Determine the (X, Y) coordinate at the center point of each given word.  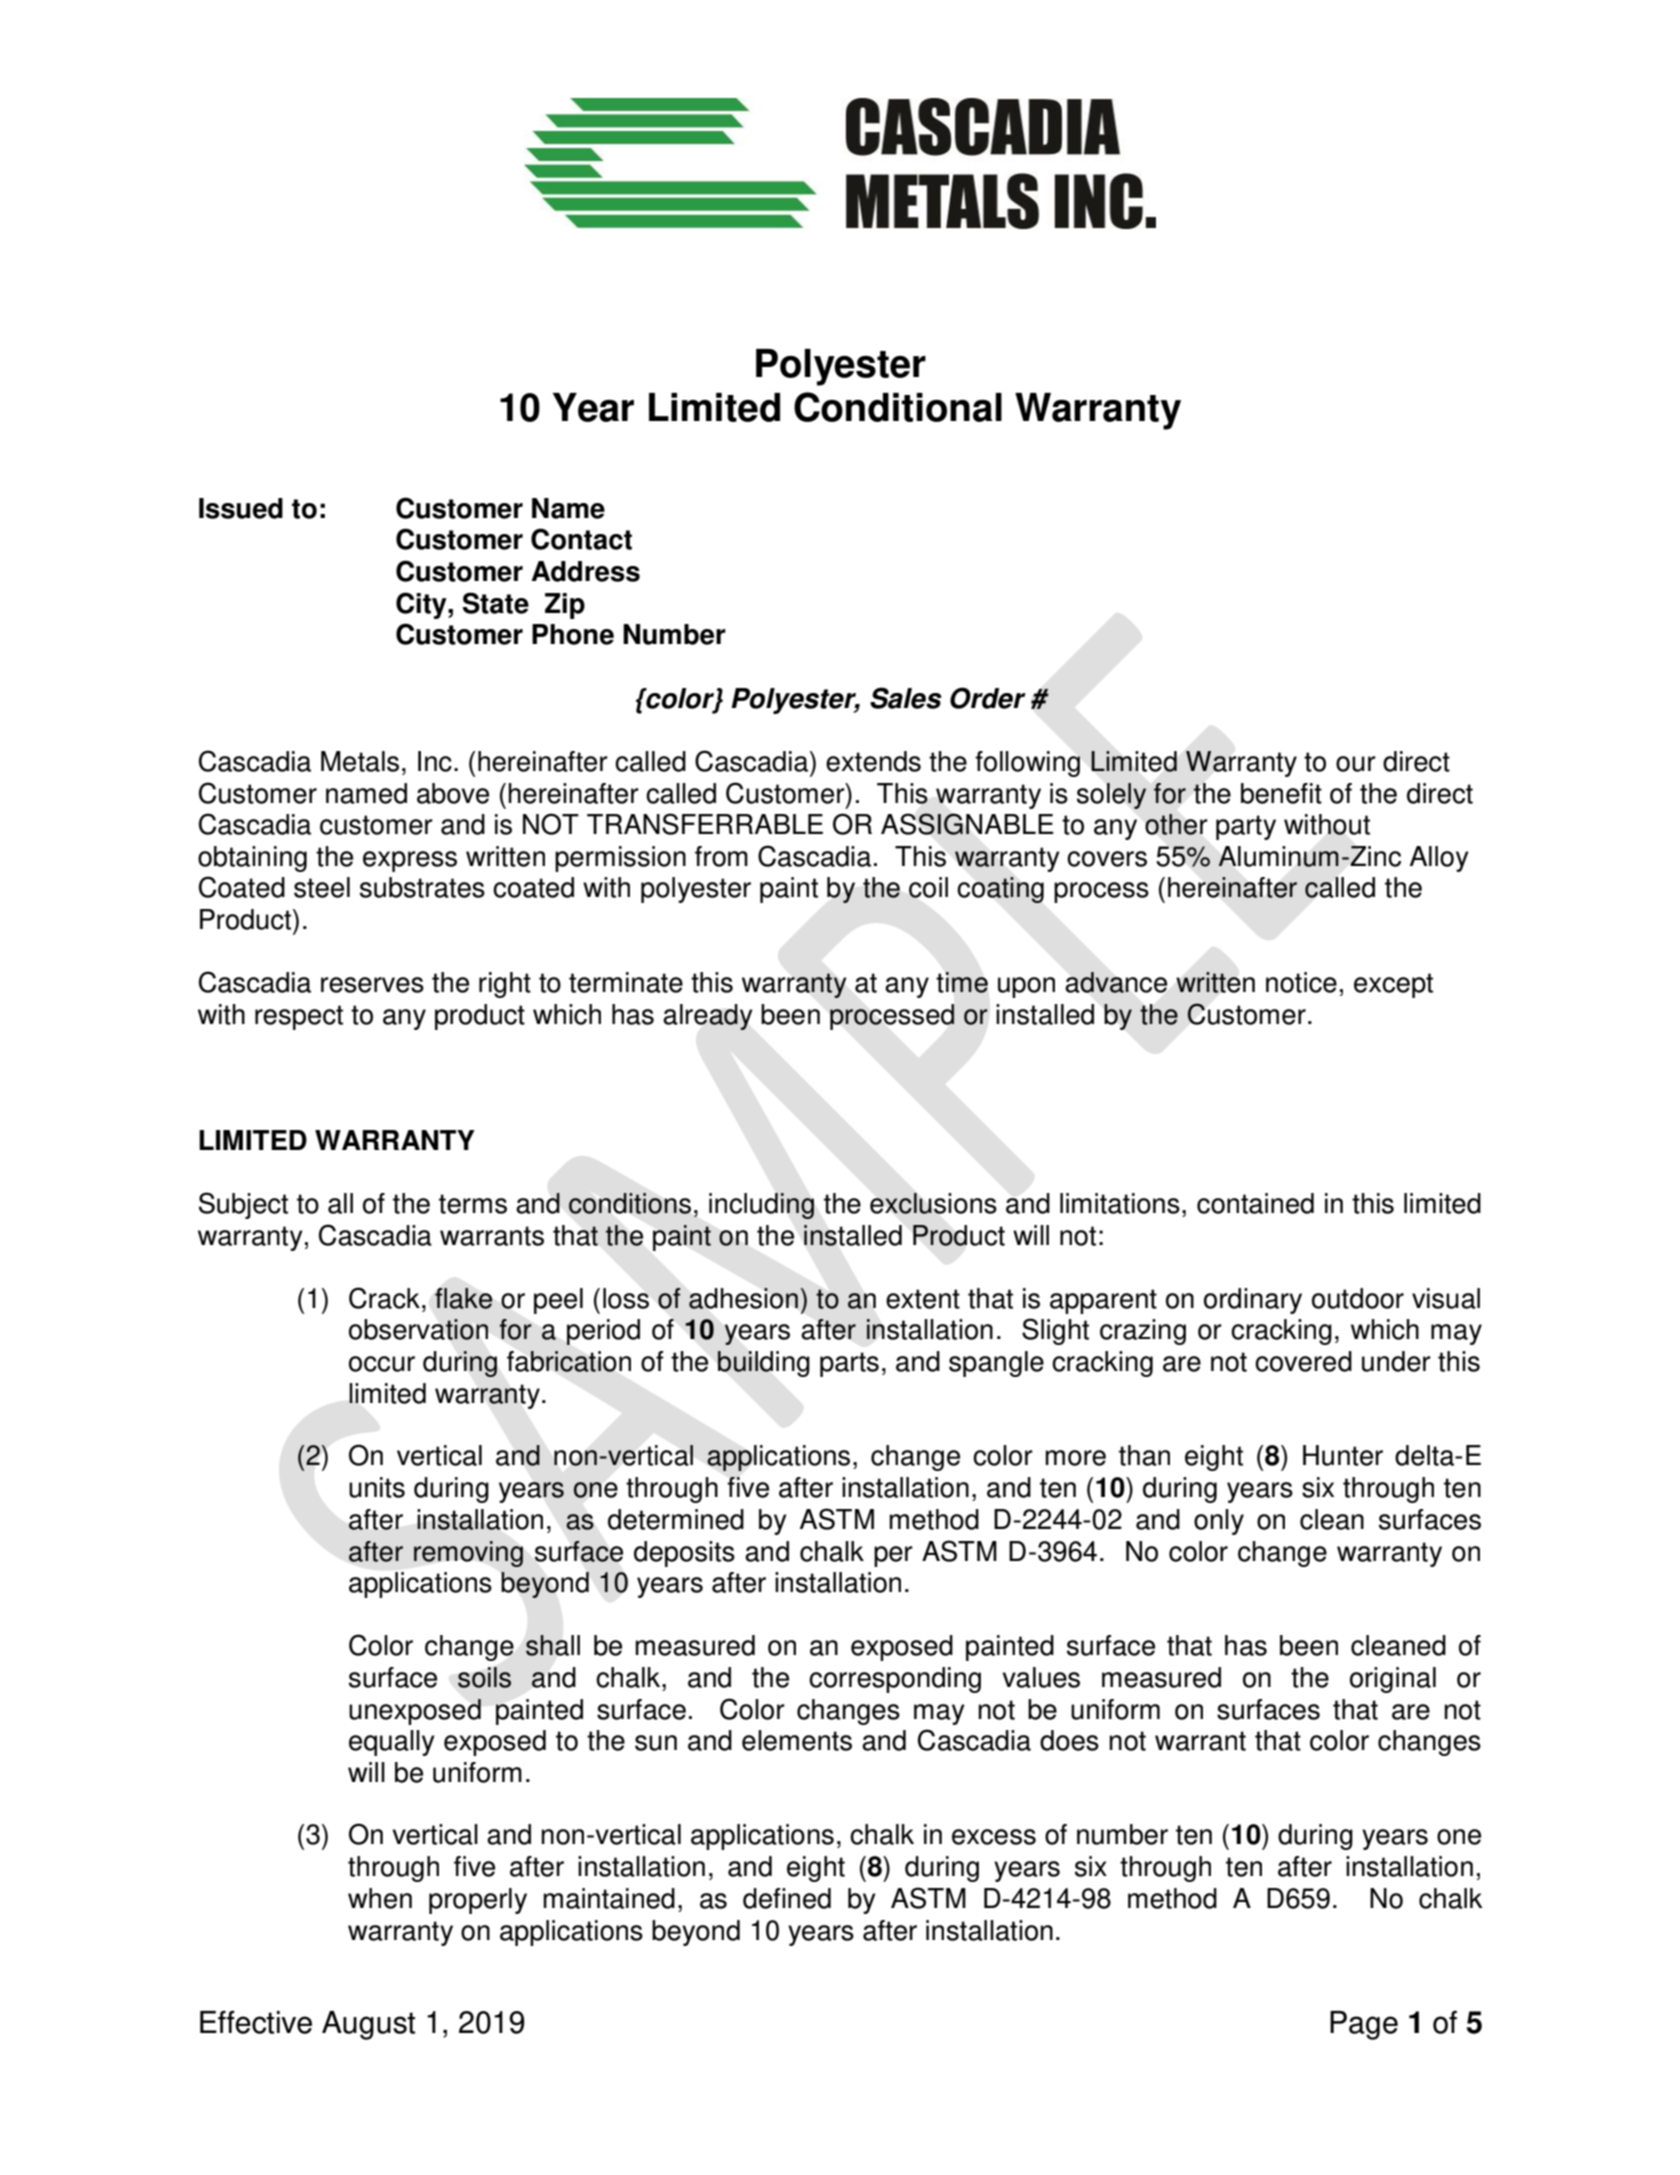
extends (873, 761)
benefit (1281, 793)
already (708, 1017)
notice (1301, 982)
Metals (360, 761)
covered (1303, 1361)
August (368, 2025)
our (1356, 764)
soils (484, 1677)
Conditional (898, 407)
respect (299, 1017)
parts (849, 1364)
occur (382, 1364)
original (1393, 1680)
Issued (241, 508)
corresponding (895, 1680)
